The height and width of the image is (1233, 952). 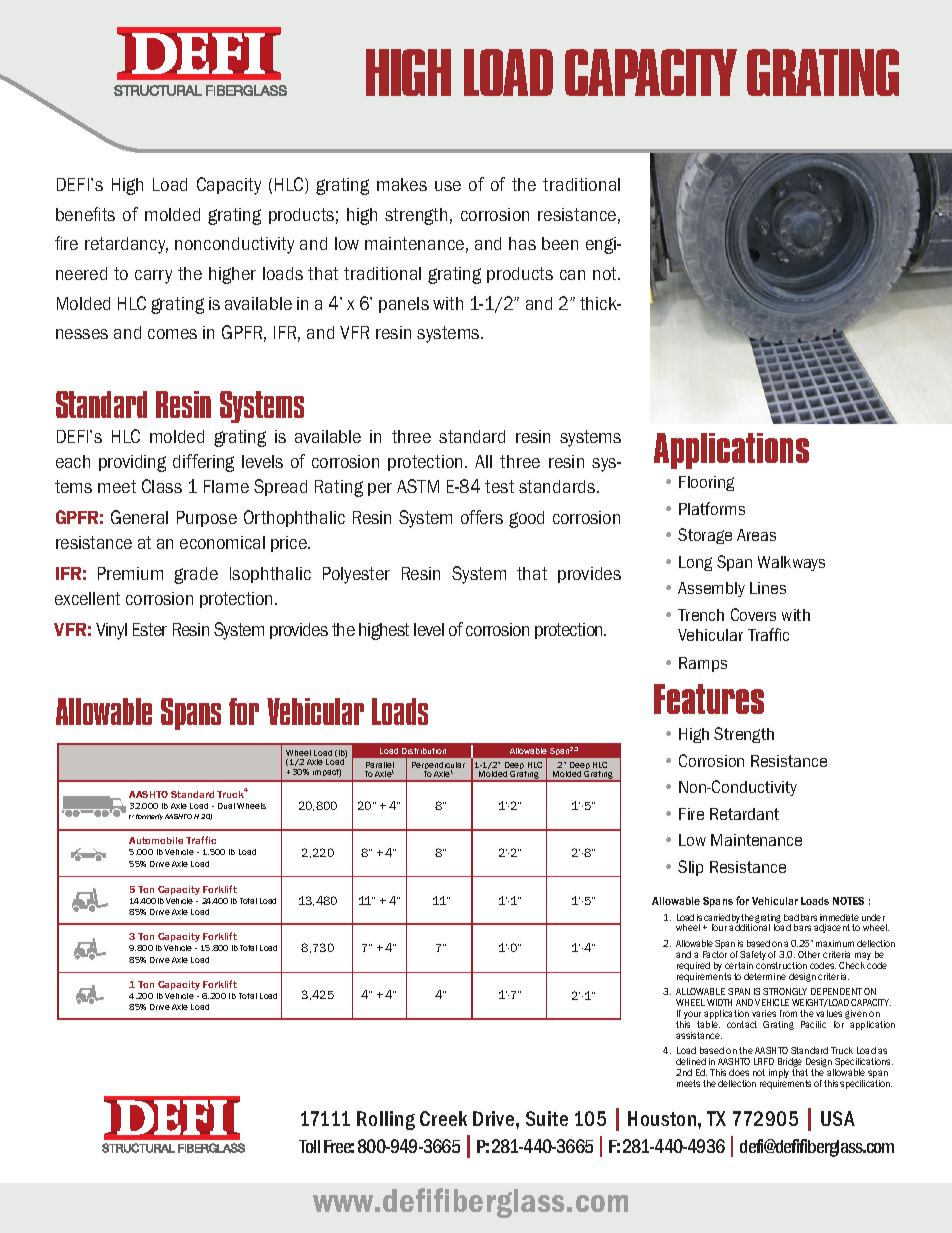 I want to click on retardancy, so click(x=126, y=245).
